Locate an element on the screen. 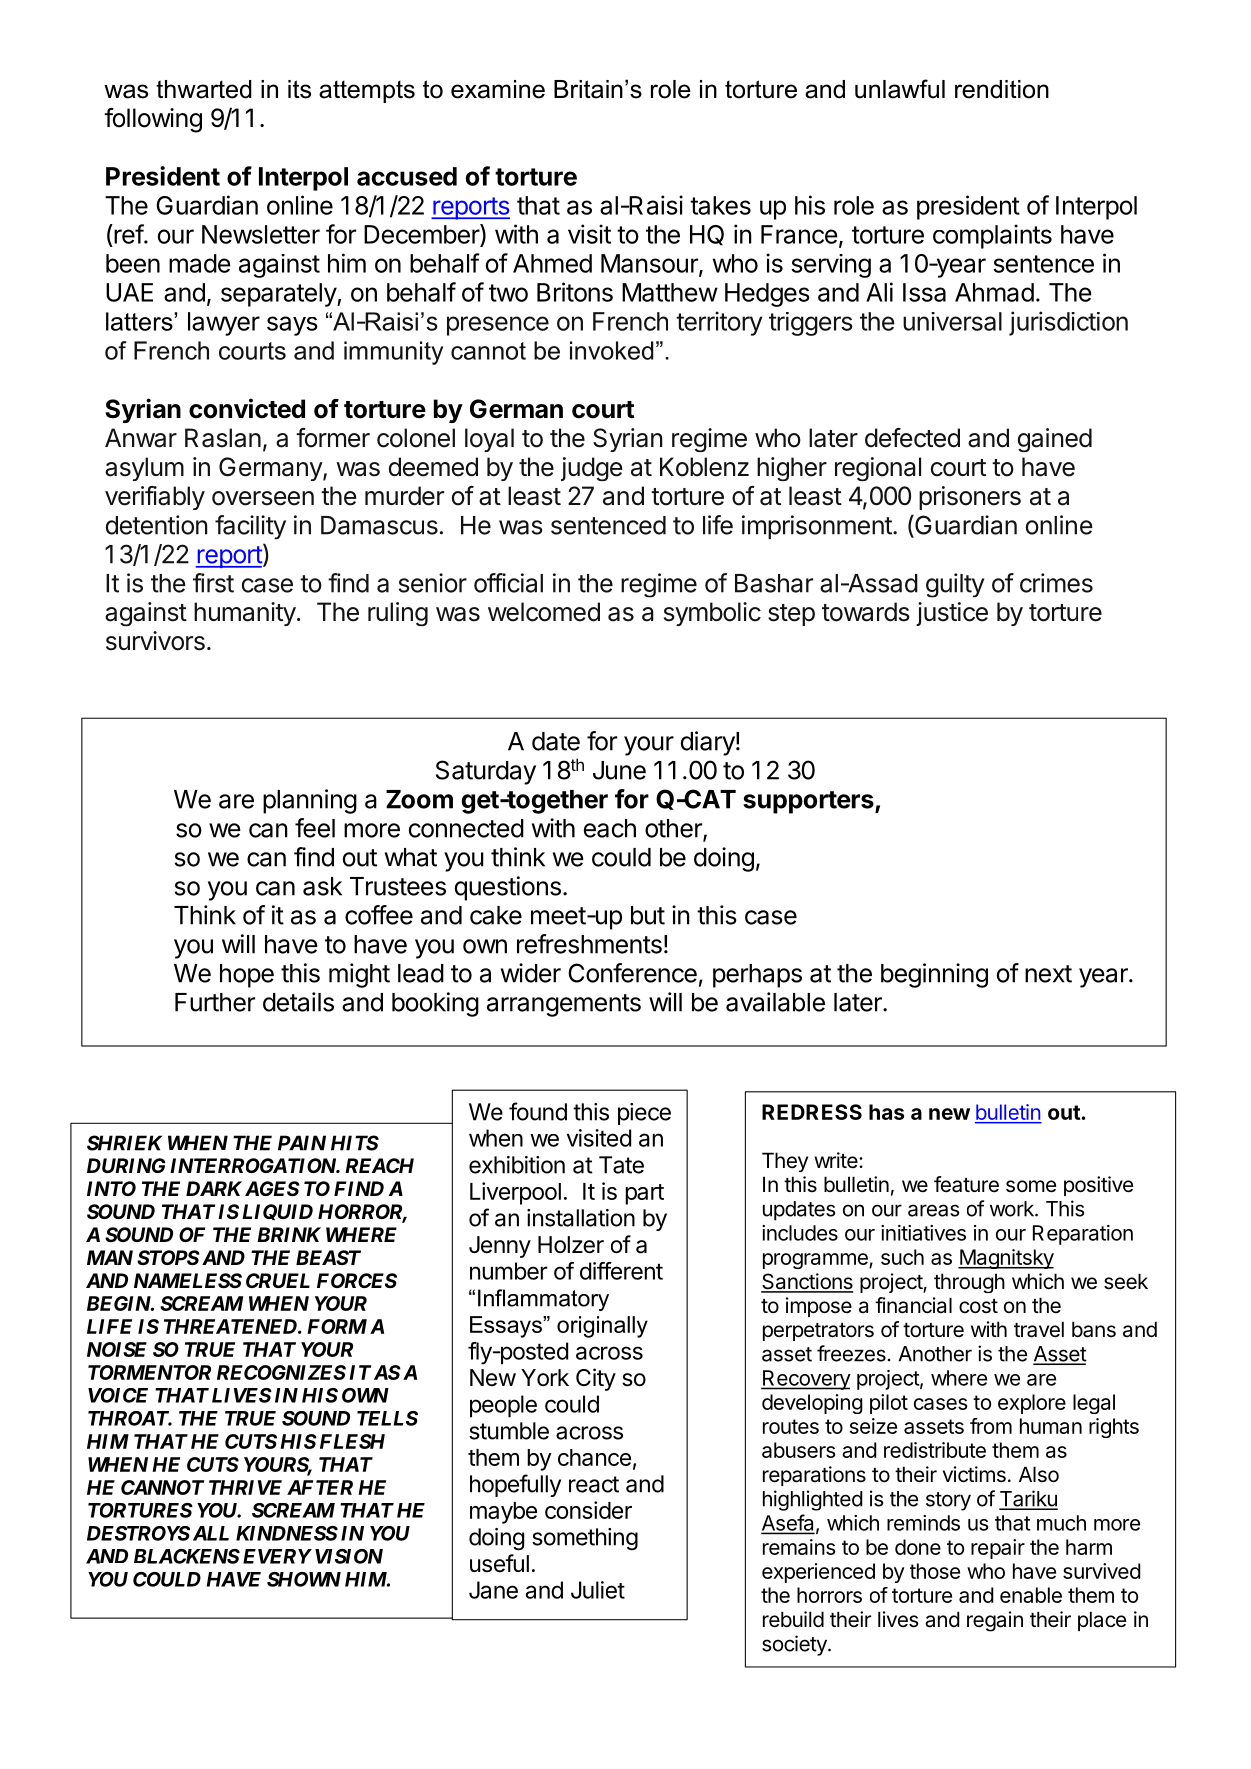 Image resolution: width=1251 pixels, height=1769 pixels. installation is located at coordinates (581, 1218).
